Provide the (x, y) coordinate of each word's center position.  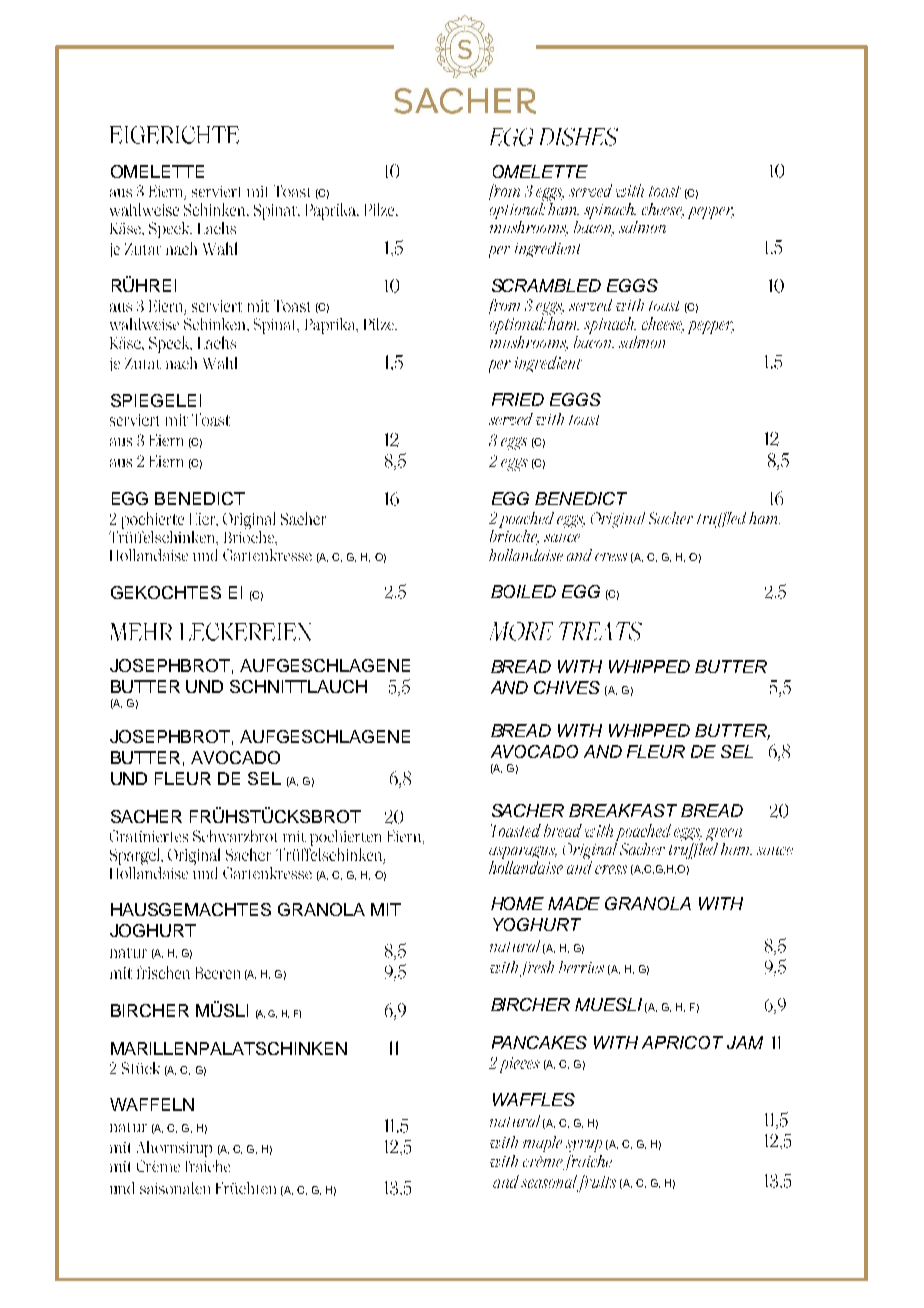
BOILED (523, 591)
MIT (386, 909)
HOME (517, 903)
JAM (745, 1042)
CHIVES (567, 687)
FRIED (518, 399)
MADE (574, 903)
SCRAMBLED (546, 285)
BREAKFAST (623, 810)
